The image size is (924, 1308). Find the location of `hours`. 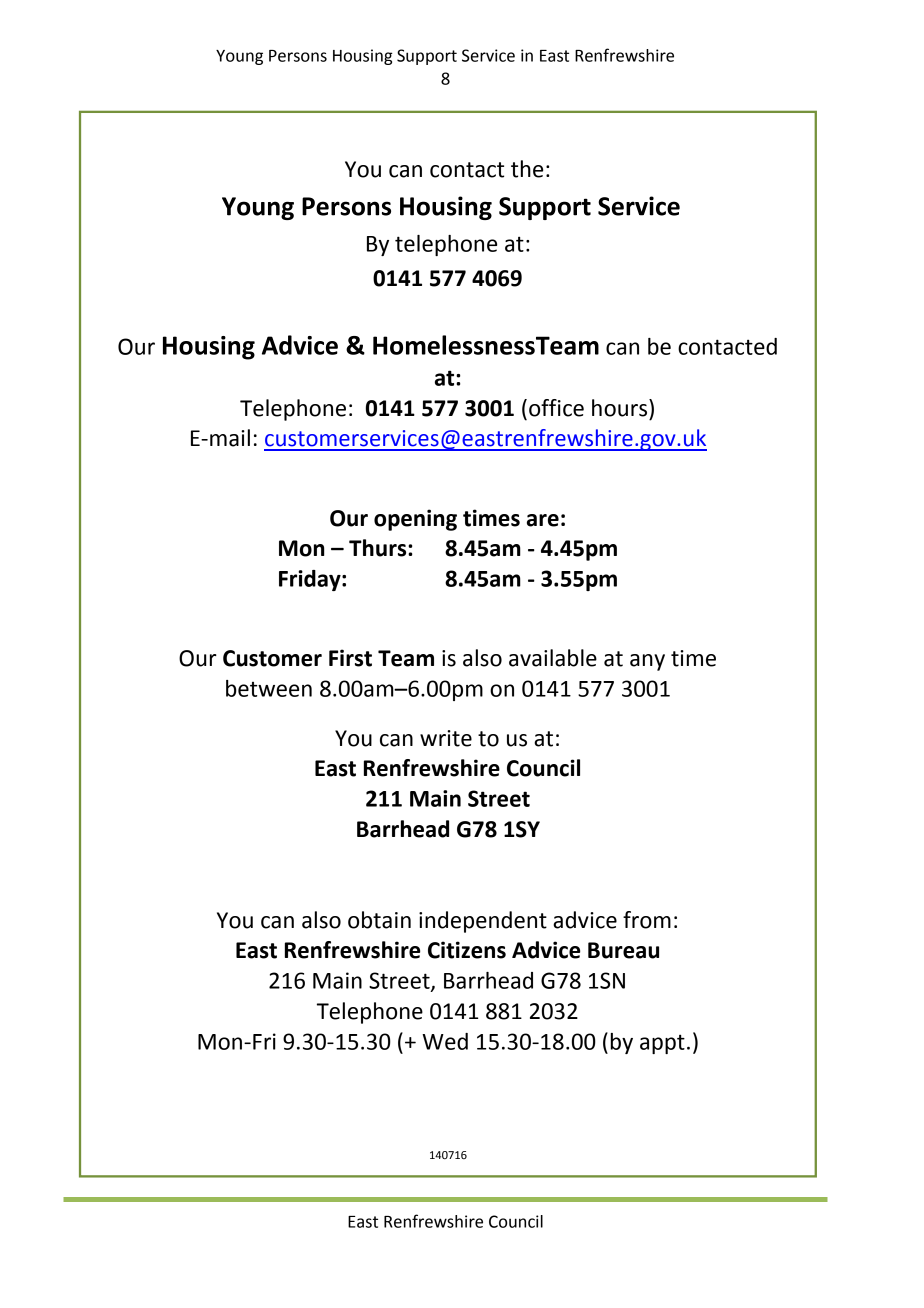

hours is located at coordinates (621, 408).
